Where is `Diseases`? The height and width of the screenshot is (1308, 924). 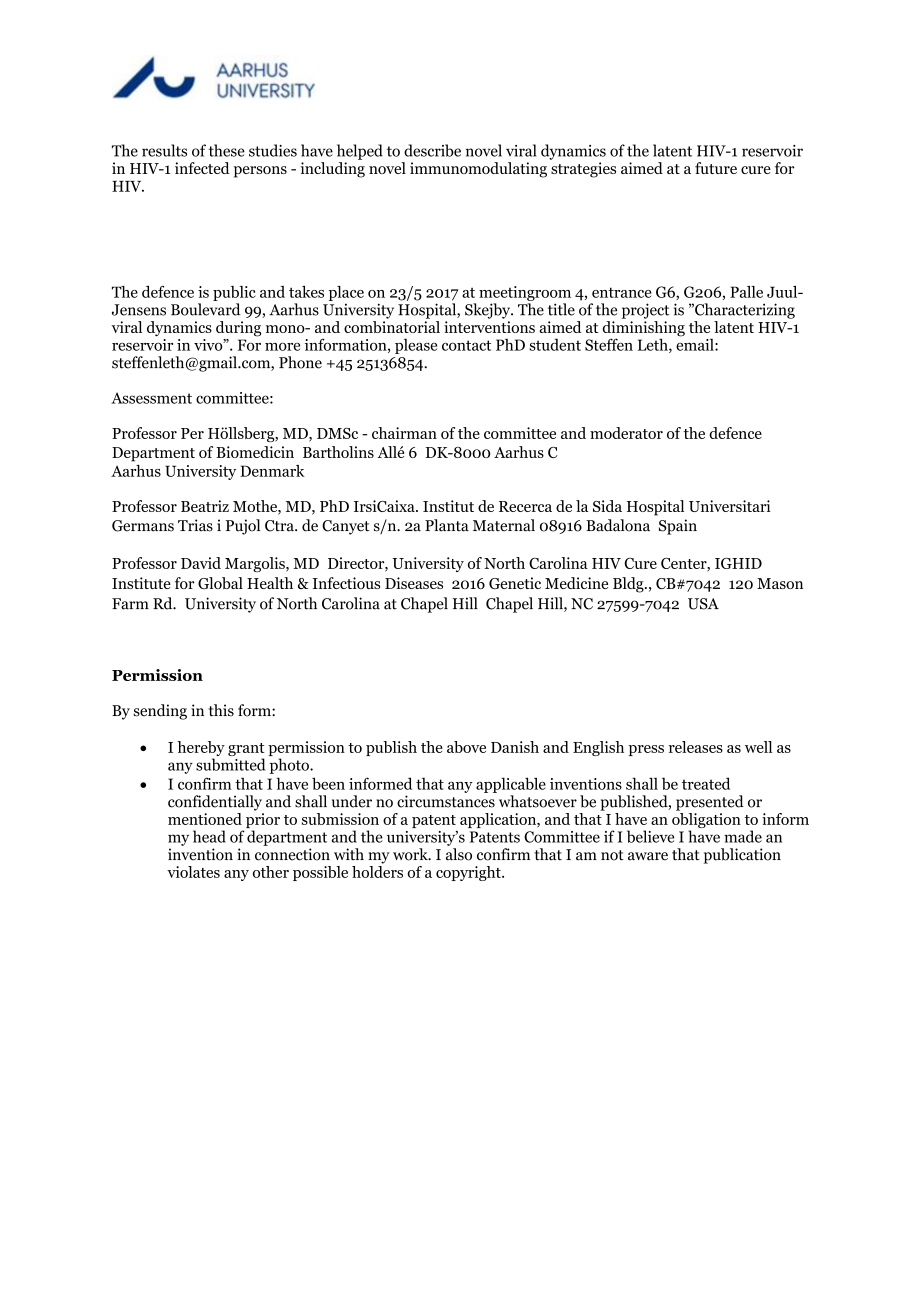 Diseases is located at coordinates (414, 583).
